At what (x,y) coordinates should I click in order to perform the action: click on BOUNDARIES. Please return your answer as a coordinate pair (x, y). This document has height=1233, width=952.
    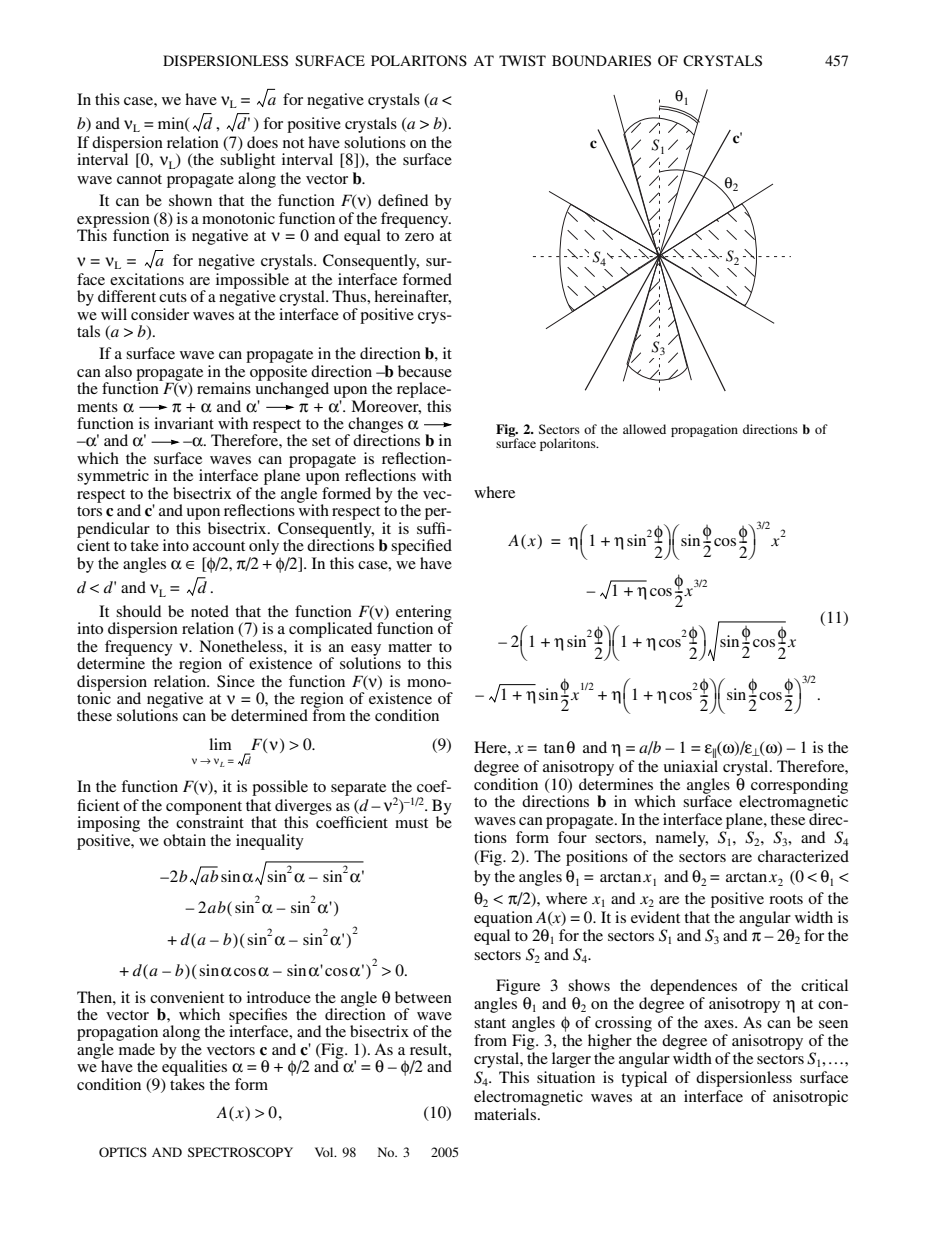
    Looking at the image, I should click on (601, 61).
